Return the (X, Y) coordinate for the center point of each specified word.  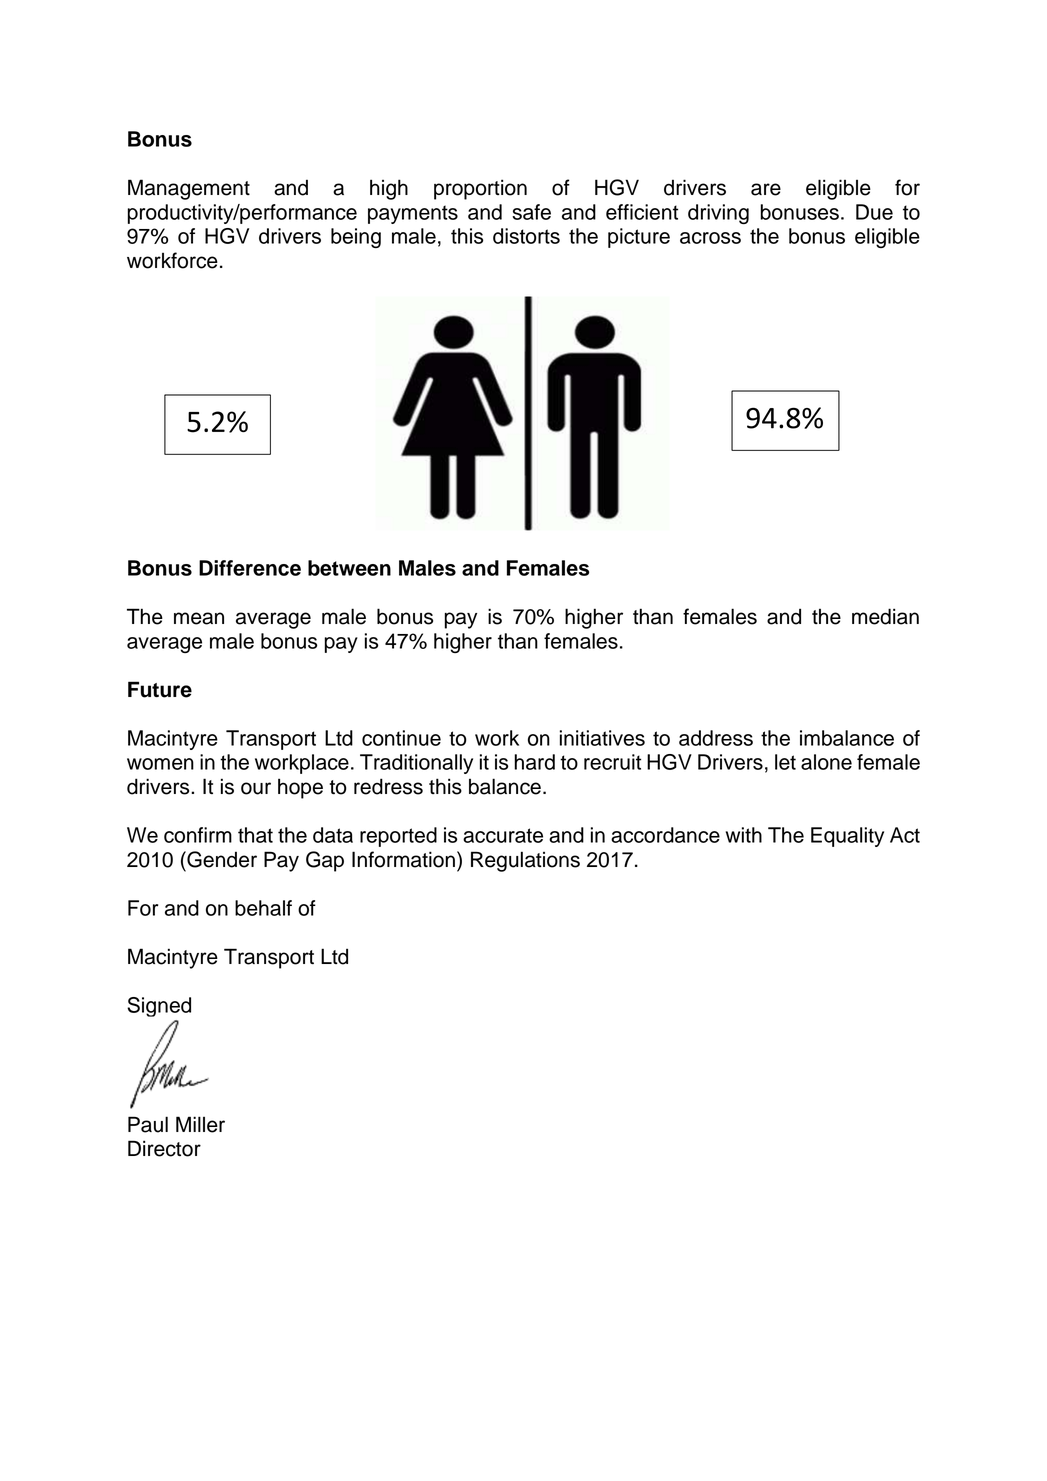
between (349, 568)
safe (531, 212)
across (710, 238)
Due (874, 212)
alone (826, 762)
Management (189, 189)
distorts (526, 236)
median (885, 616)
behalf (263, 908)
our (256, 788)
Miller (200, 1124)
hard (534, 762)
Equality (847, 837)
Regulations (525, 861)
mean (199, 618)
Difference (250, 568)
